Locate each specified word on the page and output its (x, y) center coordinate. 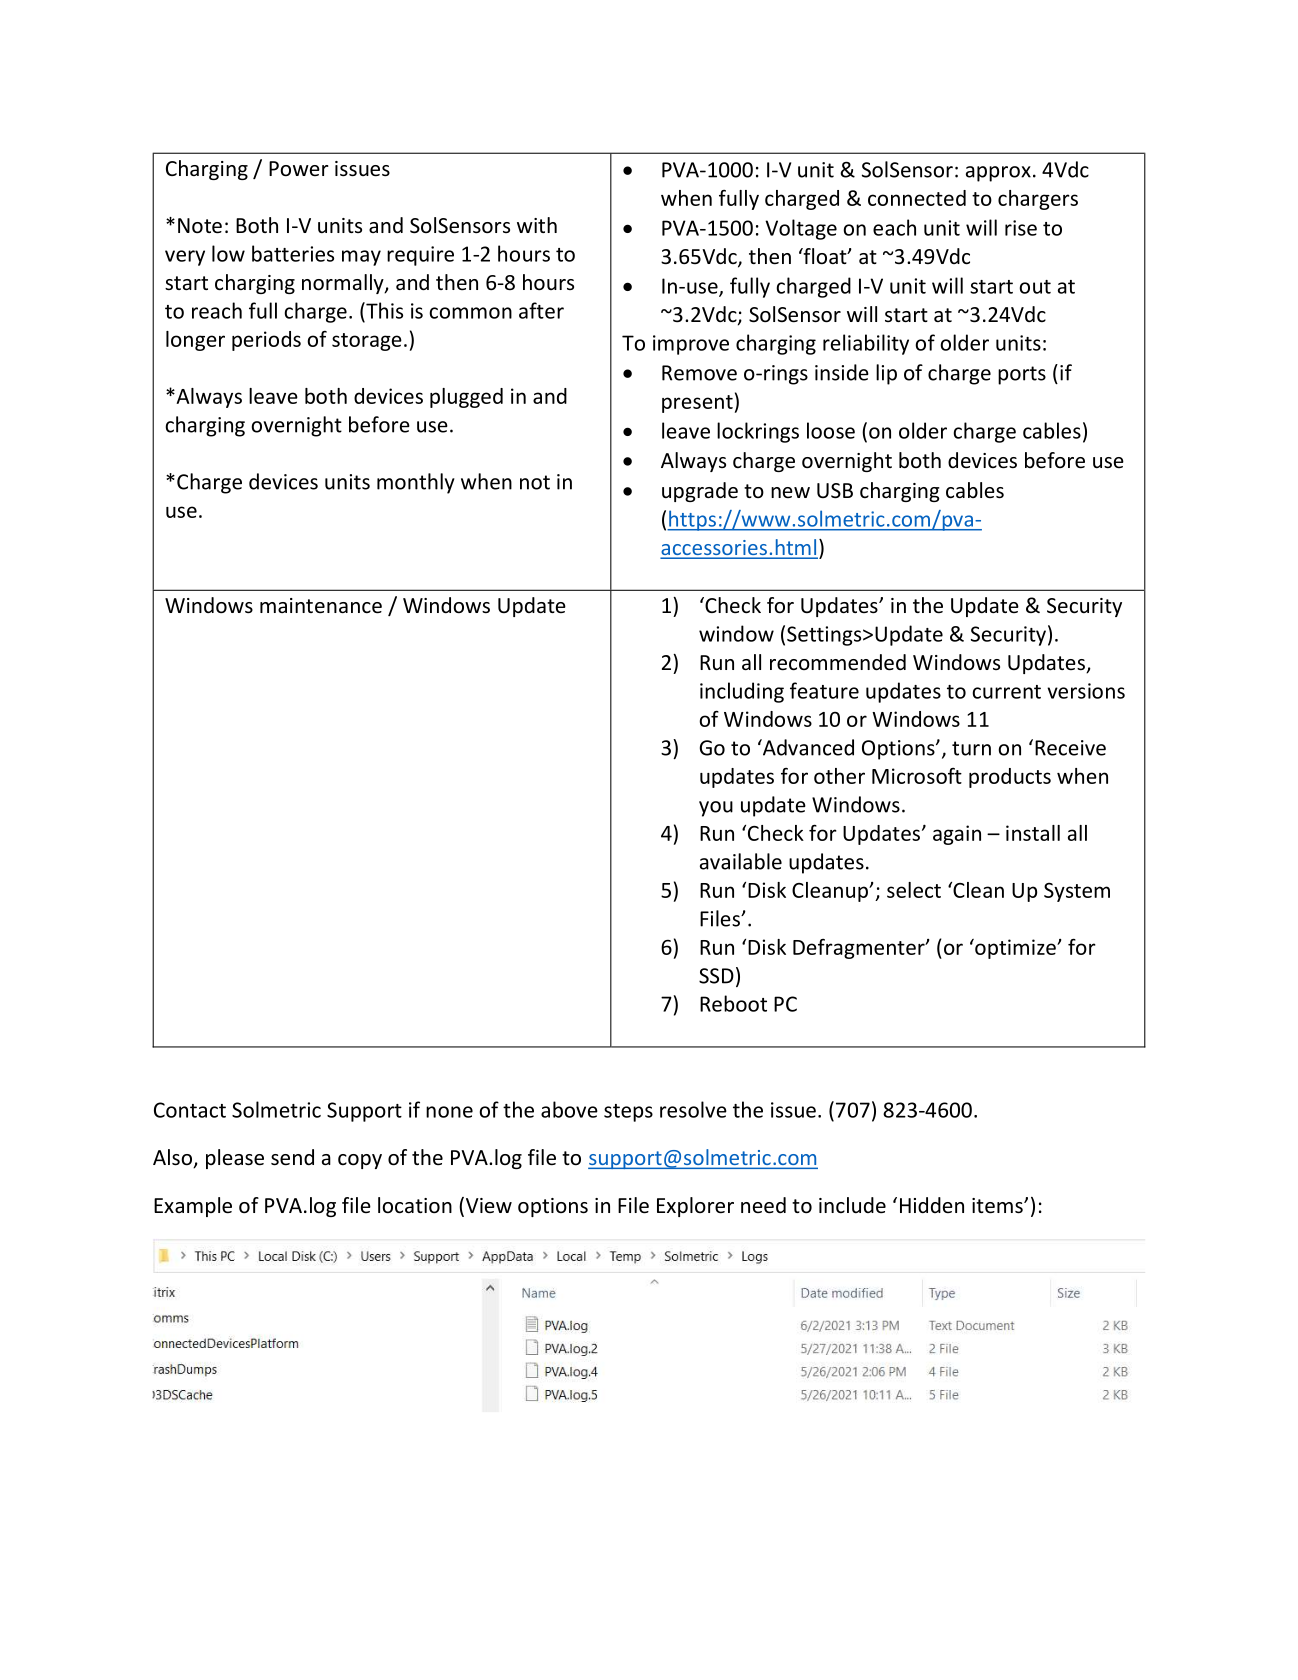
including (742, 692)
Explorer (695, 1207)
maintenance (321, 606)
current (1006, 692)
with (537, 225)
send (292, 1157)
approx (998, 174)
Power (299, 169)
